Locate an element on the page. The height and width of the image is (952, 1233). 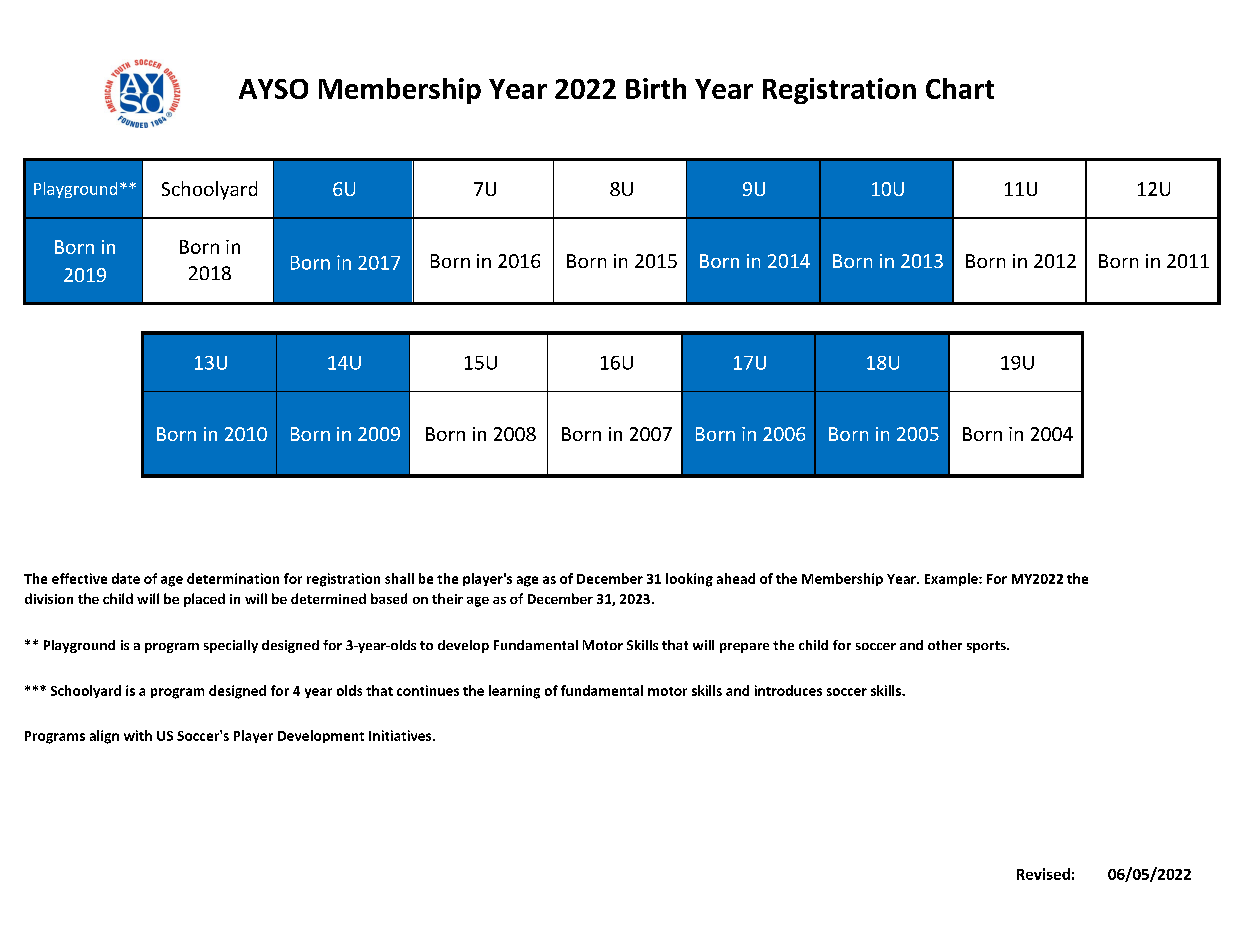
ahead is located at coordinates (736, 578).
